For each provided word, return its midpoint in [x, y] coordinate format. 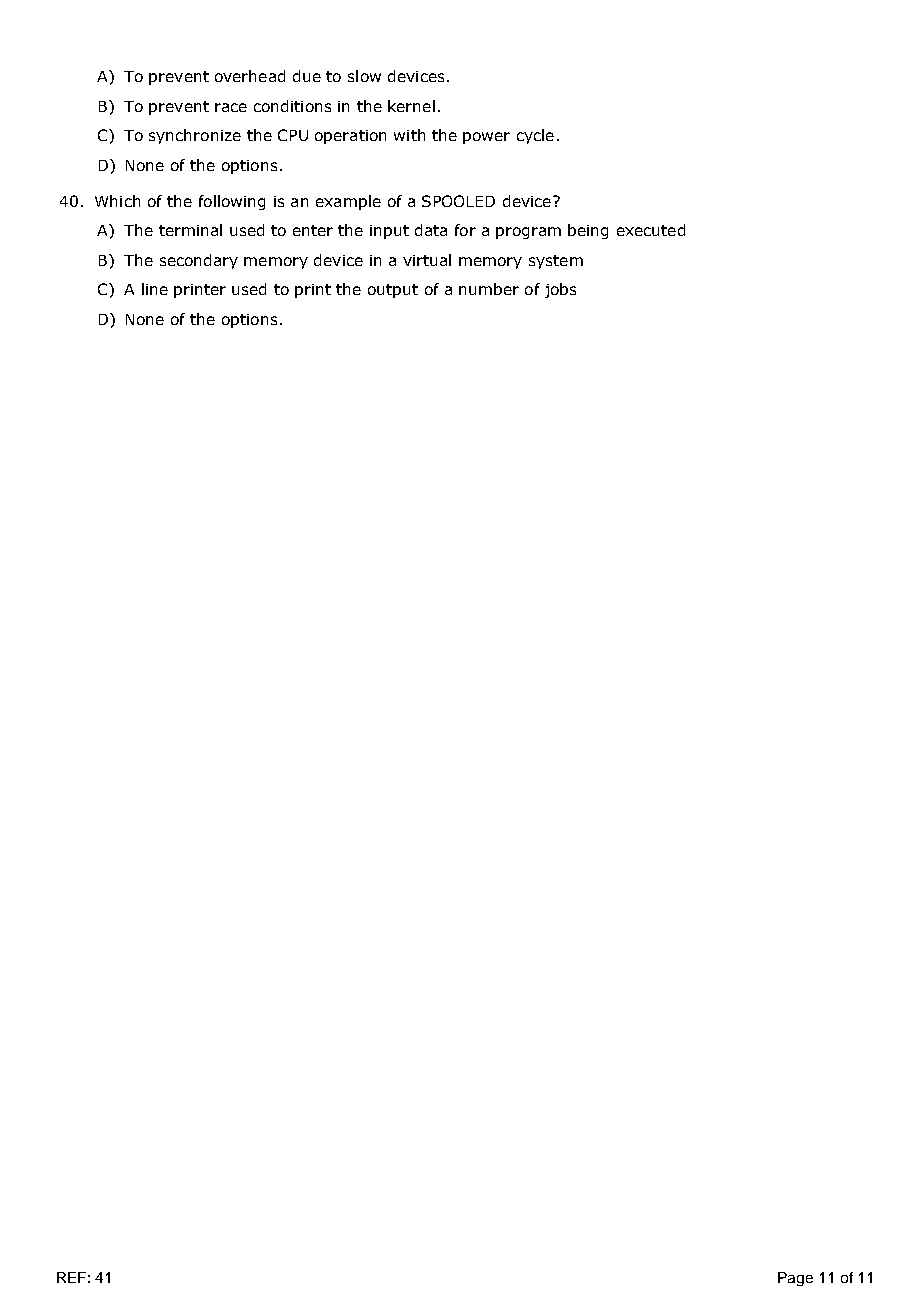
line [155, 289]
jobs [560, 290]
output [393, 291]
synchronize [195, 136]
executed [651, 230]
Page [795, 1279]
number [489, 289]
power [486, 138]
